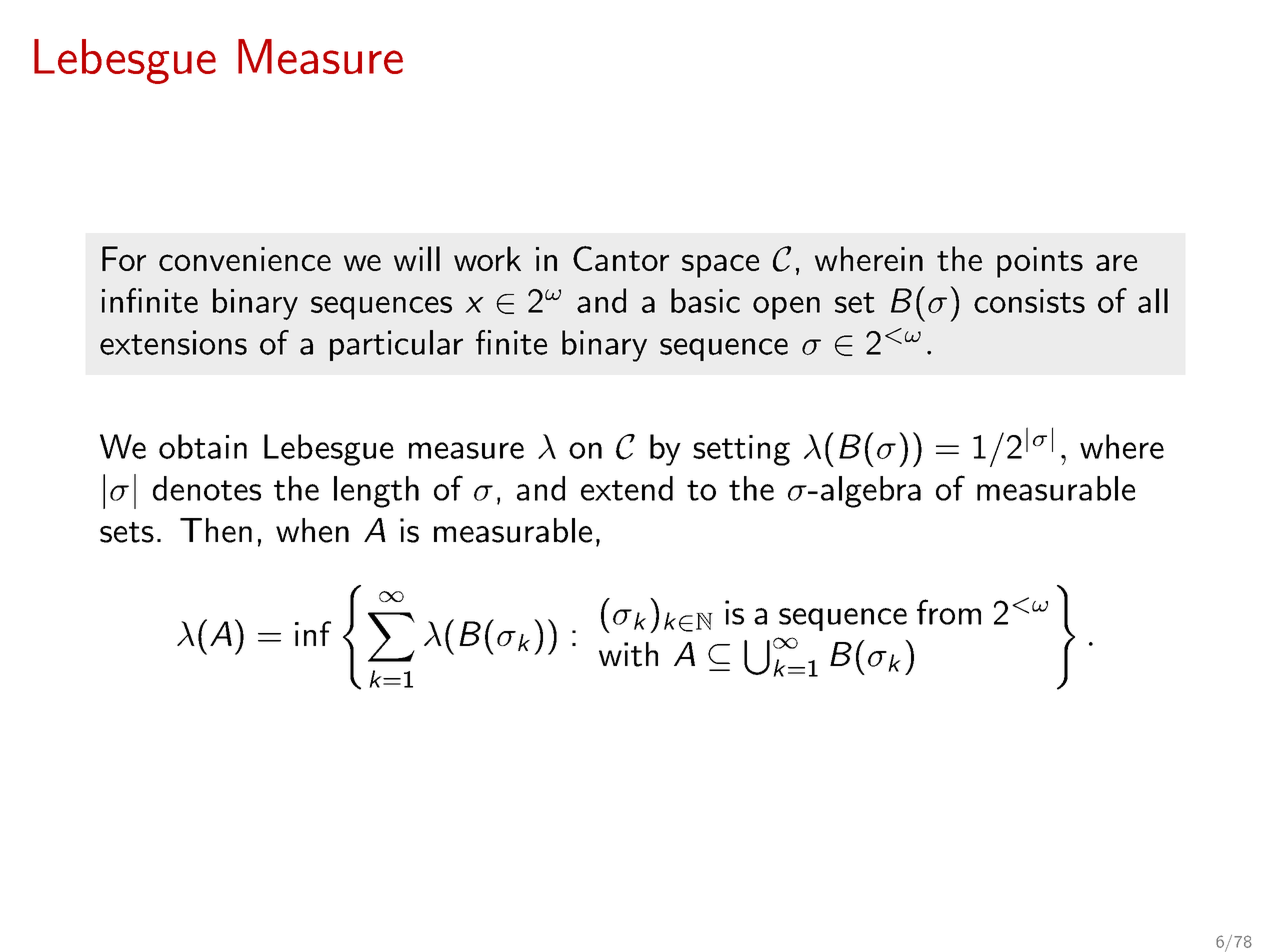 Image resolution: width=1271 pixels, height=952 pixels. What do you see at coordinates (245, 259) in the document?
I see `convenience` at bounding box center [245, 259].
